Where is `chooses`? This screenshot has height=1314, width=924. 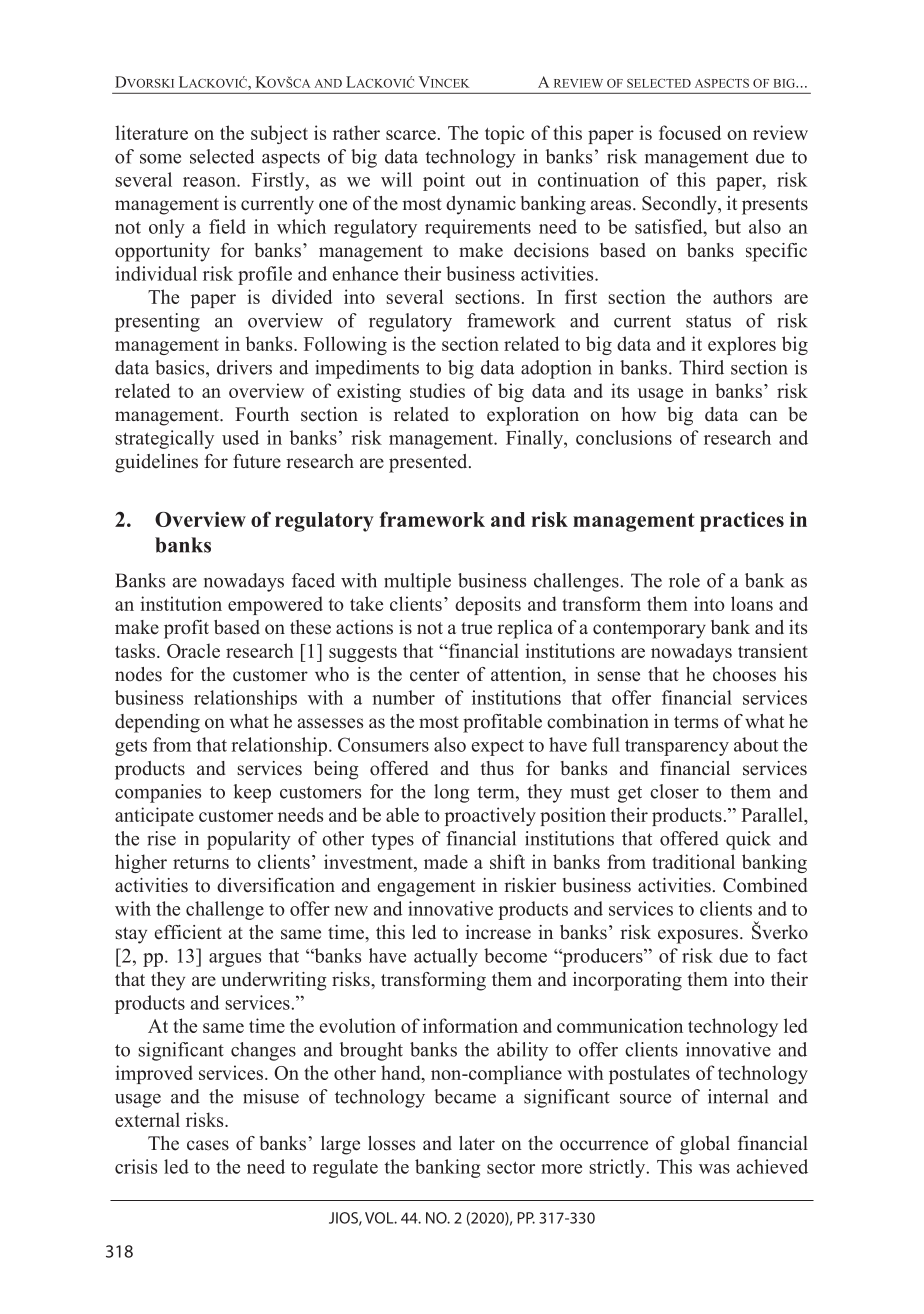 chooses is located at coordinates (744, 674).
